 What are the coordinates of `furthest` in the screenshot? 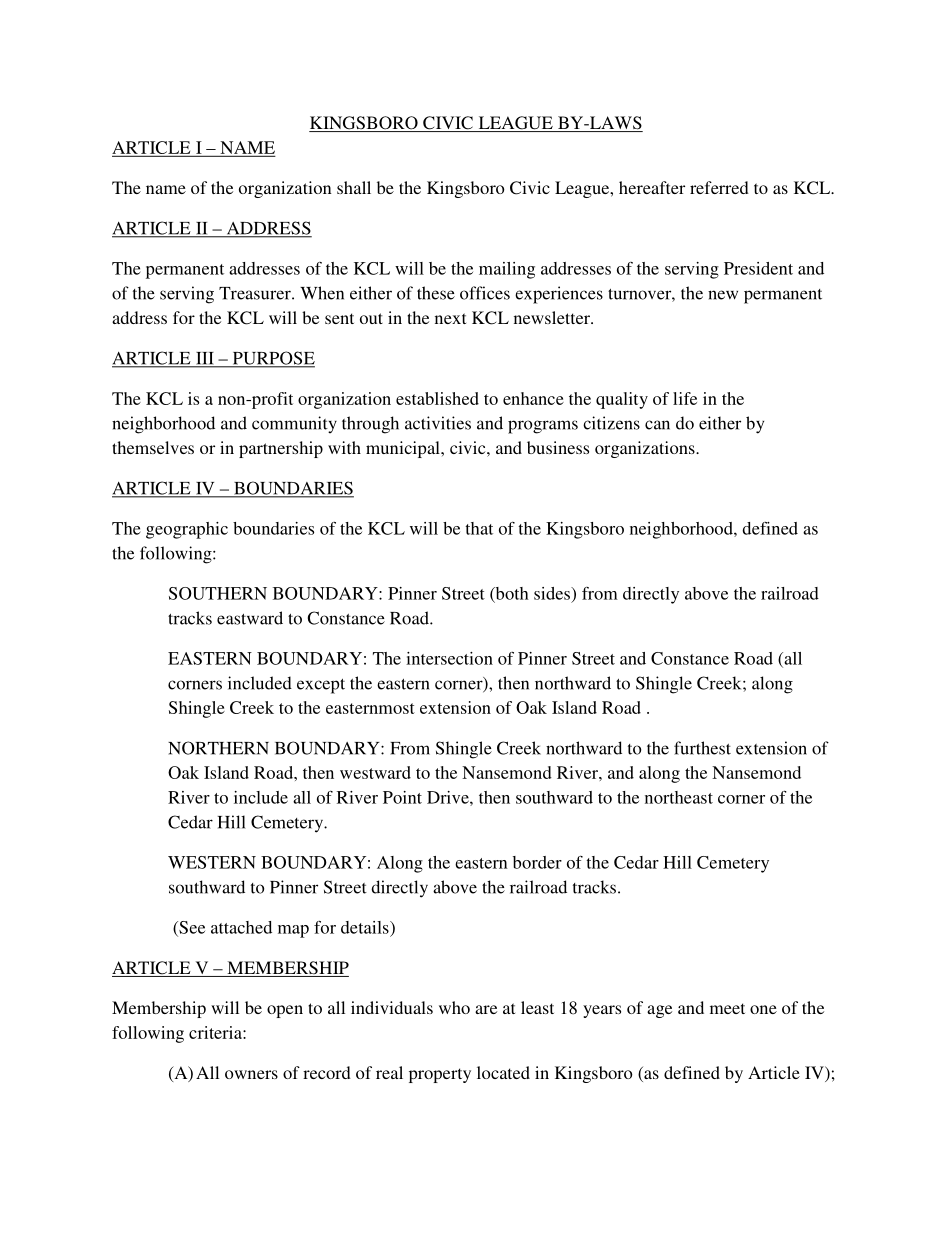 It's located at (702, 748).
